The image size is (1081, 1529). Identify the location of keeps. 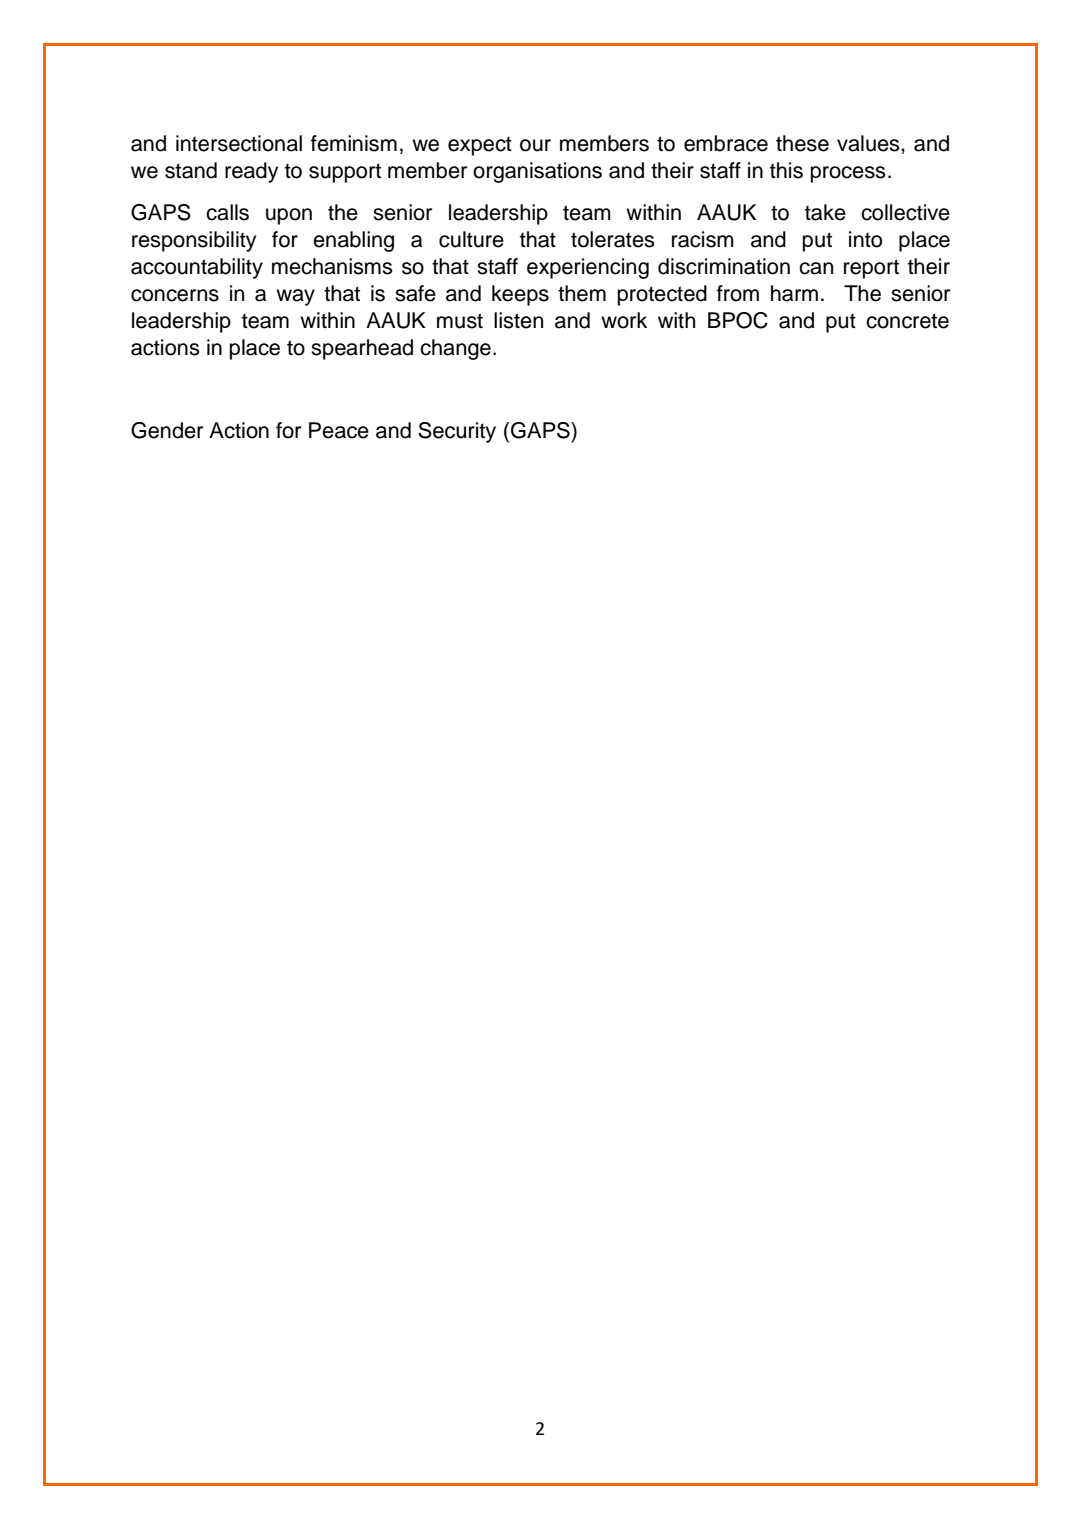
(520, 295).
